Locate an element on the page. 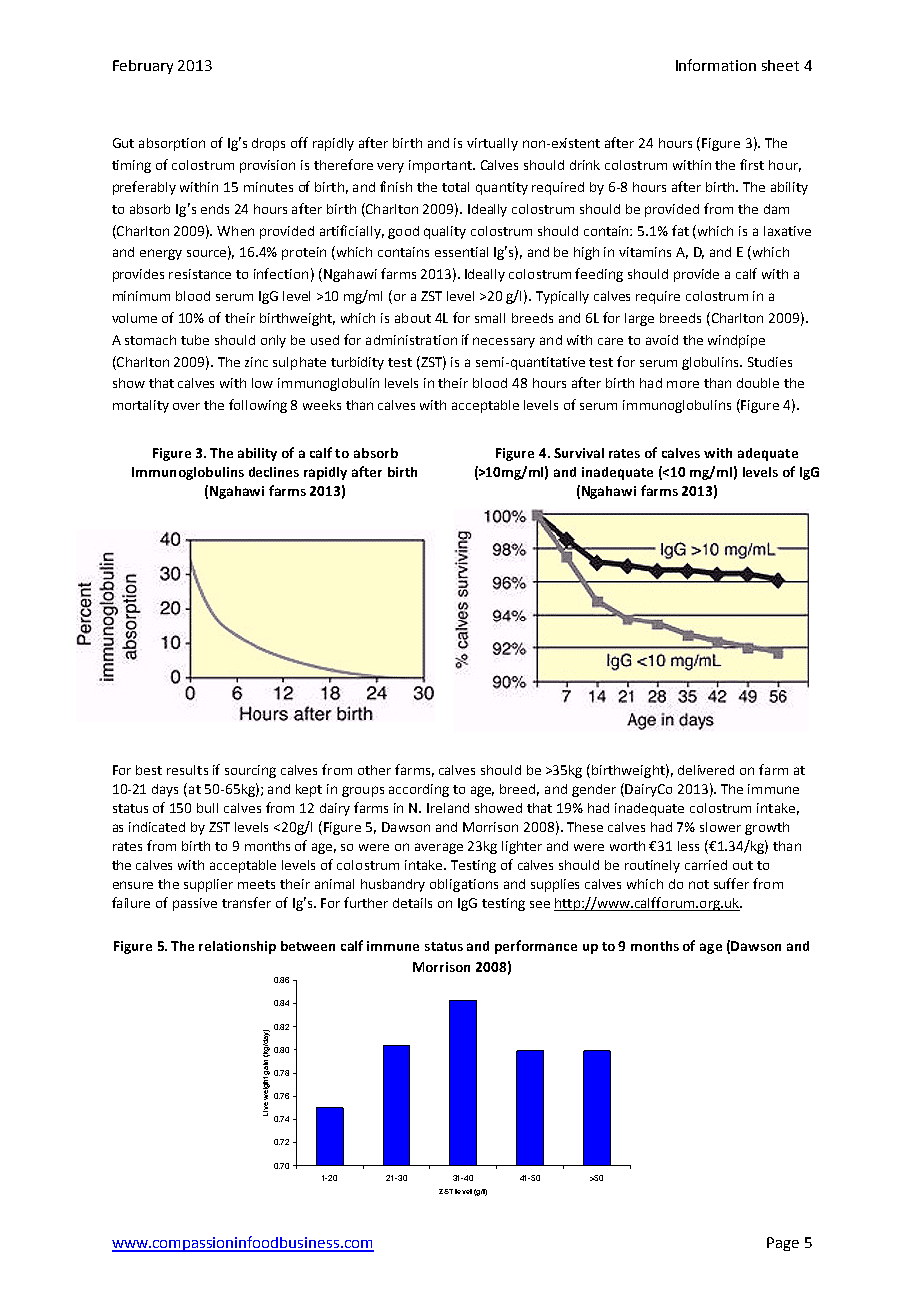 This document has height=1308, width=924. absorption is located at coordinates (172, 144).
